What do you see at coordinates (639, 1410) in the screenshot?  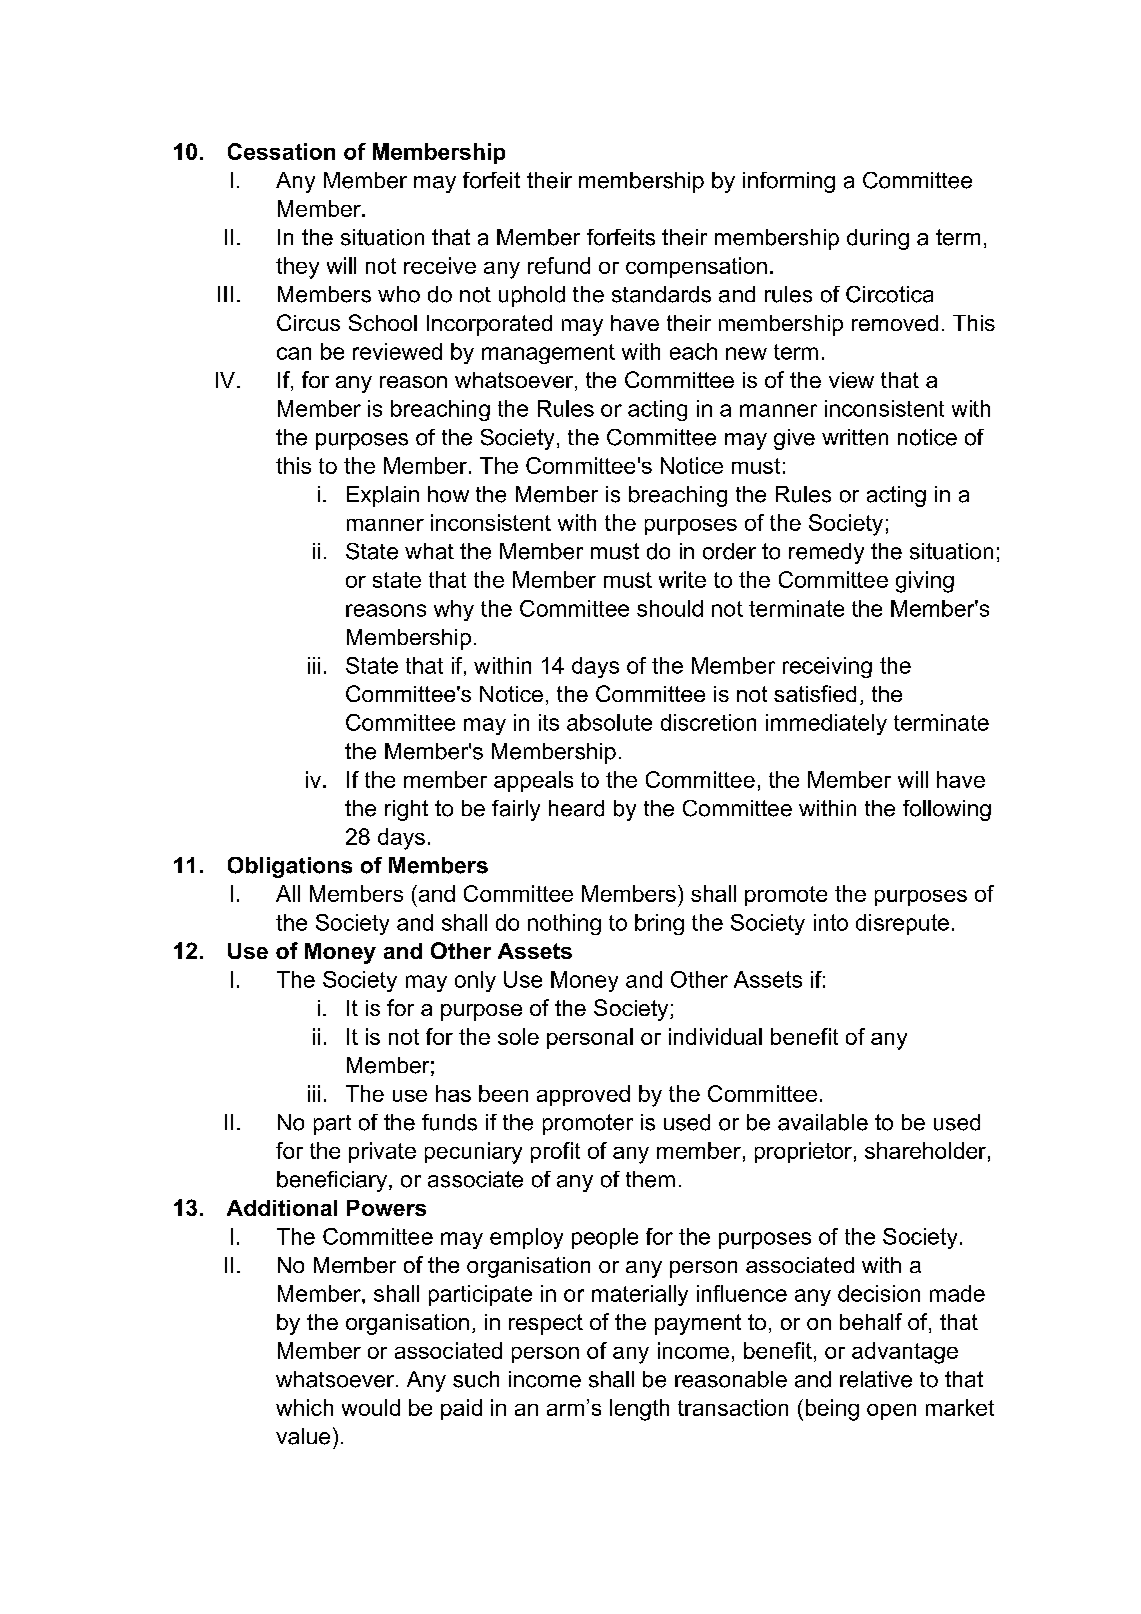 I see `length` at bounding box center [639, 1410].
